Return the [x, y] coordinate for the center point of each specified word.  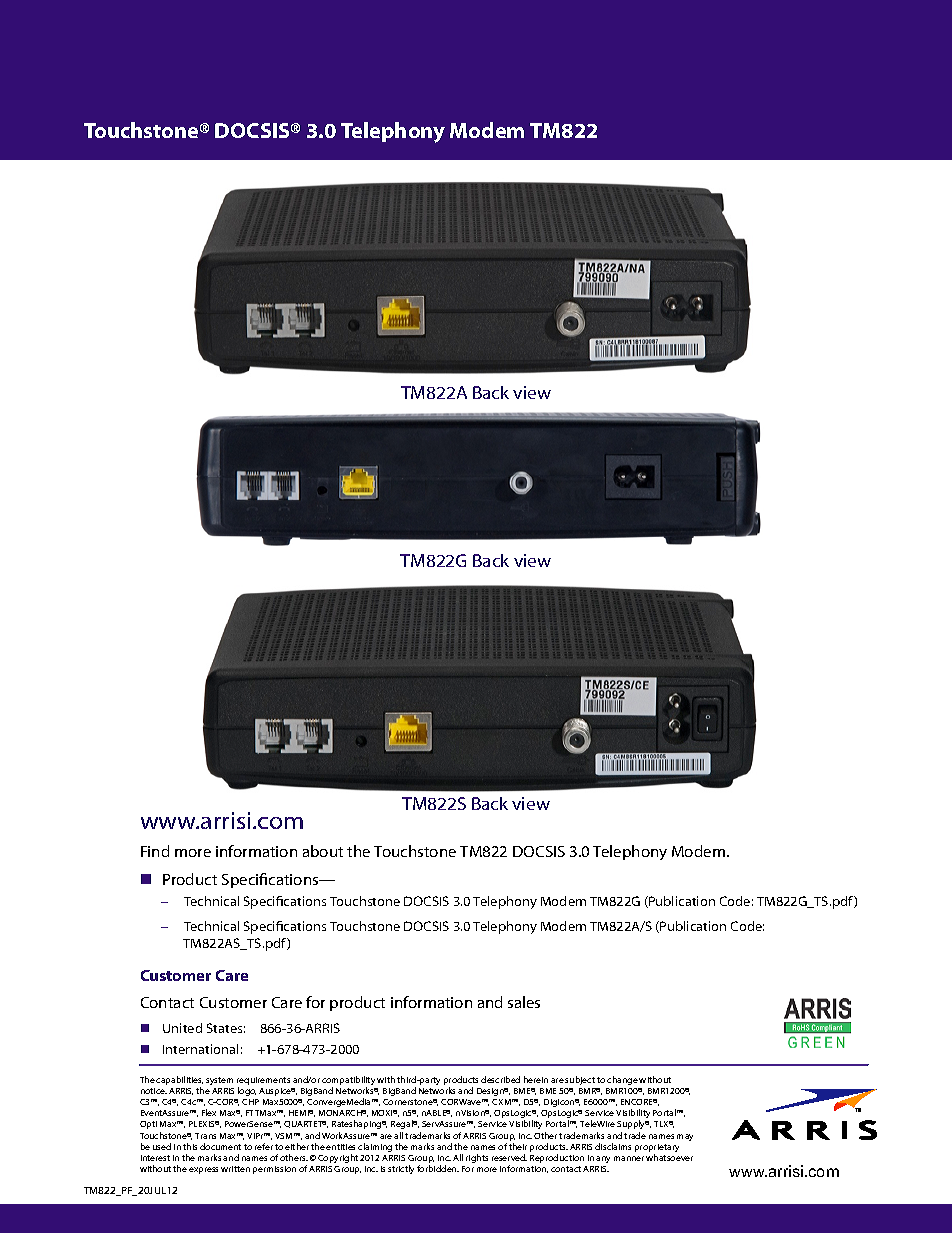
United [182, 1028]
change [622, 1080]
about [323, 851]
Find [155, 851]
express [203, 1170]
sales [524, 1002]
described [500, 1079]
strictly [401, 1169]
